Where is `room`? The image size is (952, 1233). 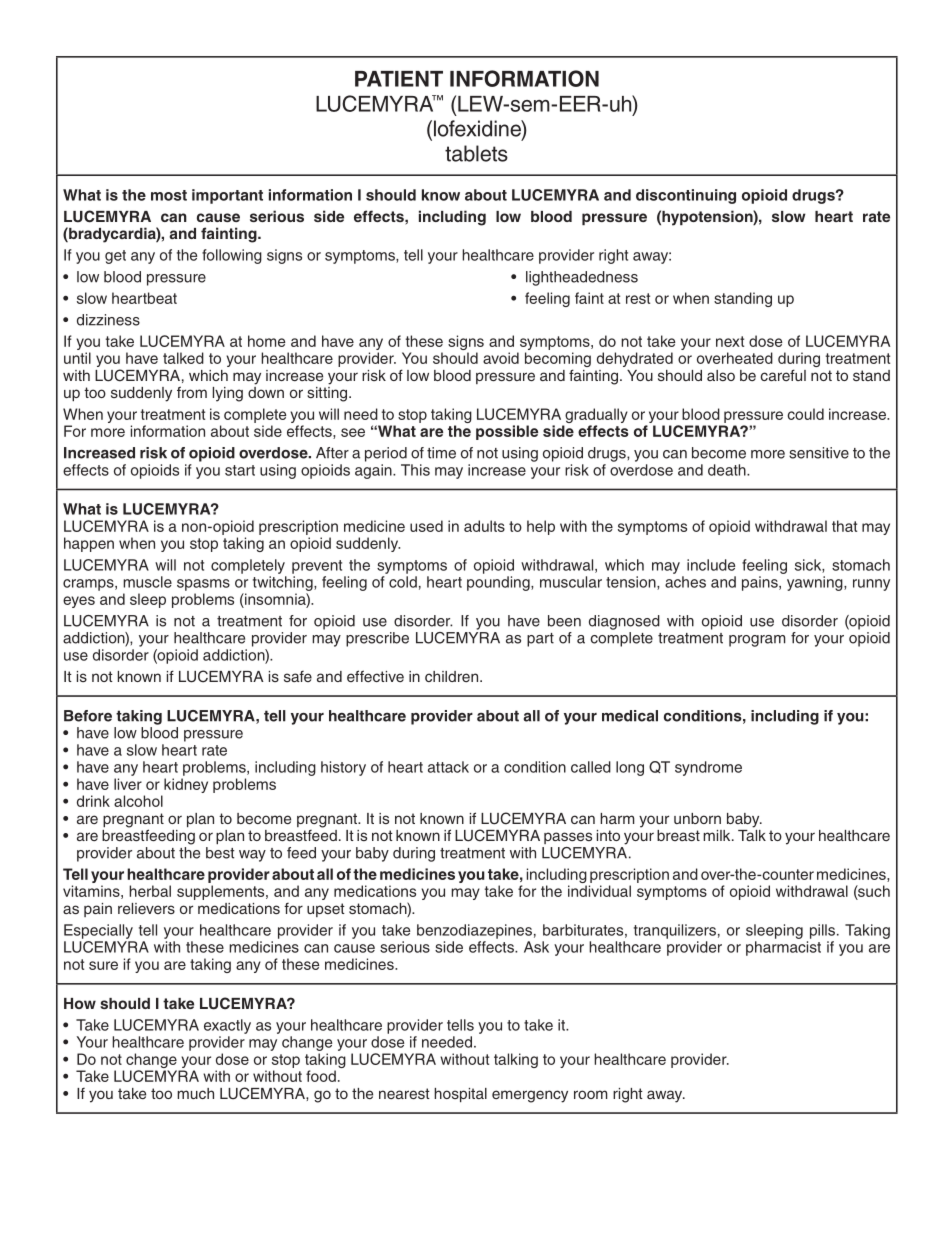
room is located at coordinates (590, 1094).
